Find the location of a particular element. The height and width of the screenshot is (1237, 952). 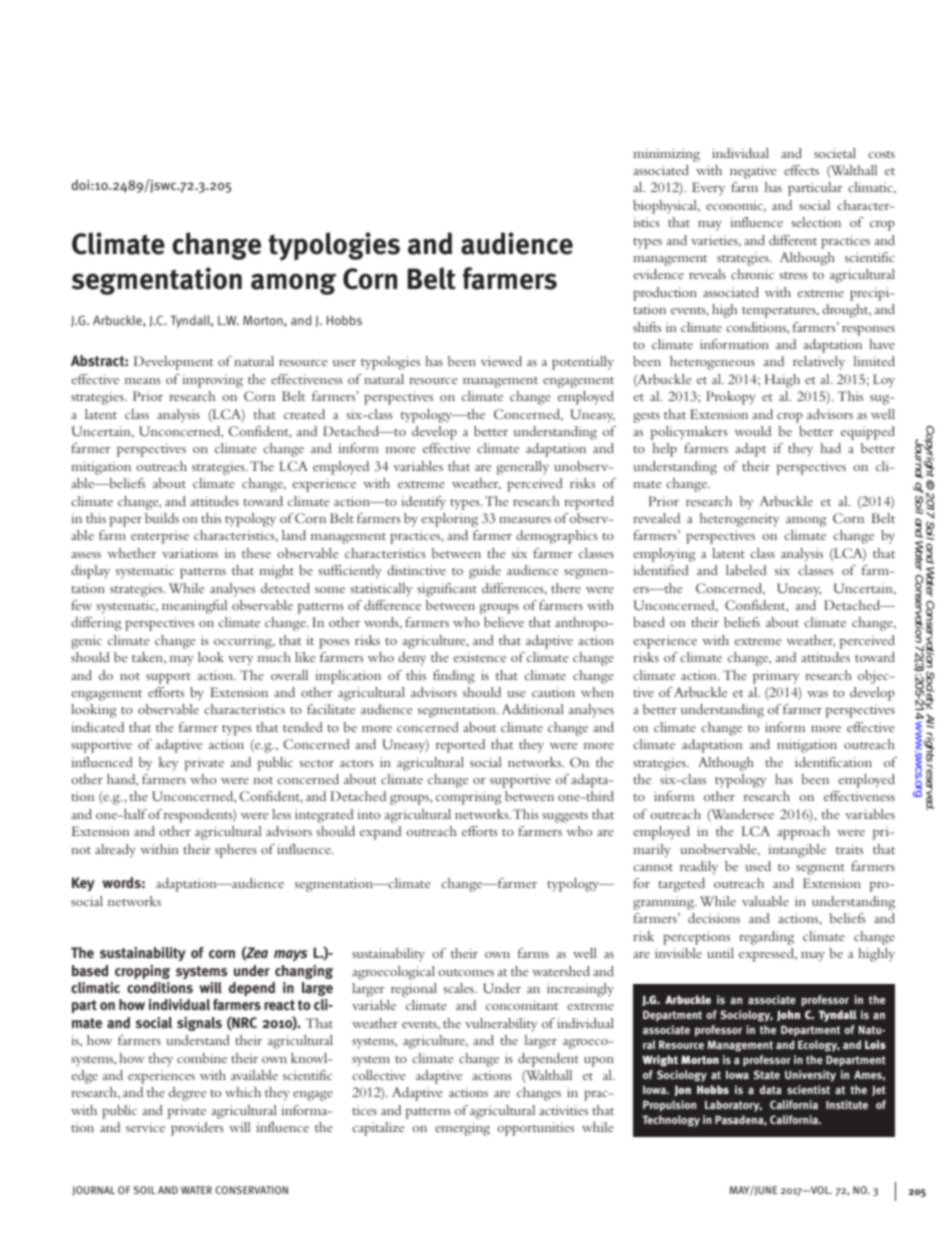

heterogeneous is located at coordinates (712, 363).
